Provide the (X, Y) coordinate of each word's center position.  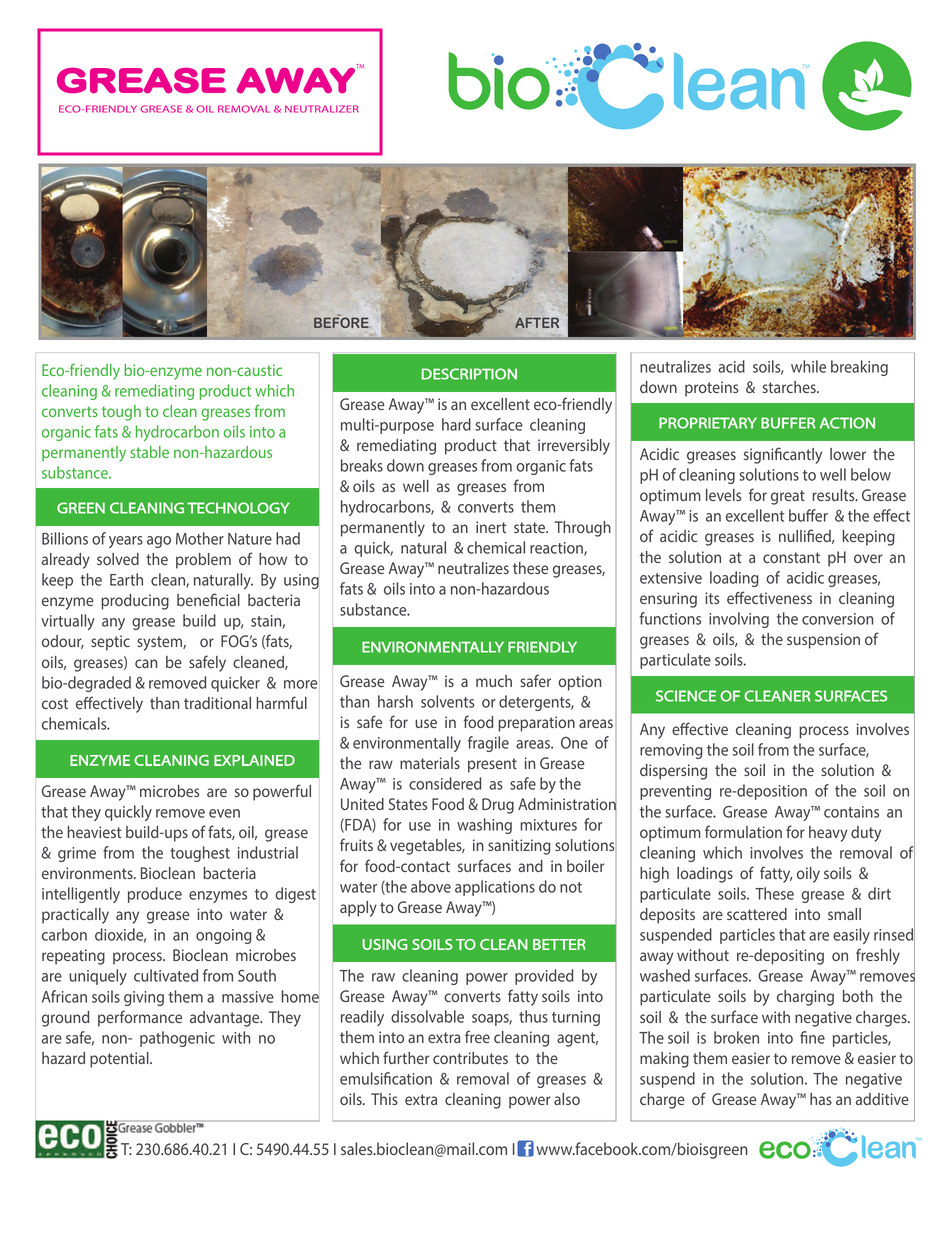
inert (491, 527)
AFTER (537, 322)
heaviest (94, 832)
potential (120, 1060)
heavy (828, 834)
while (808, 366)
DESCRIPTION (469, 374)
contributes (470, 1058)
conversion (837, 619)
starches (790, 387)
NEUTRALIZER (322, 109)
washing (484, 826)
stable (149, 452)
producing (135, 602)
